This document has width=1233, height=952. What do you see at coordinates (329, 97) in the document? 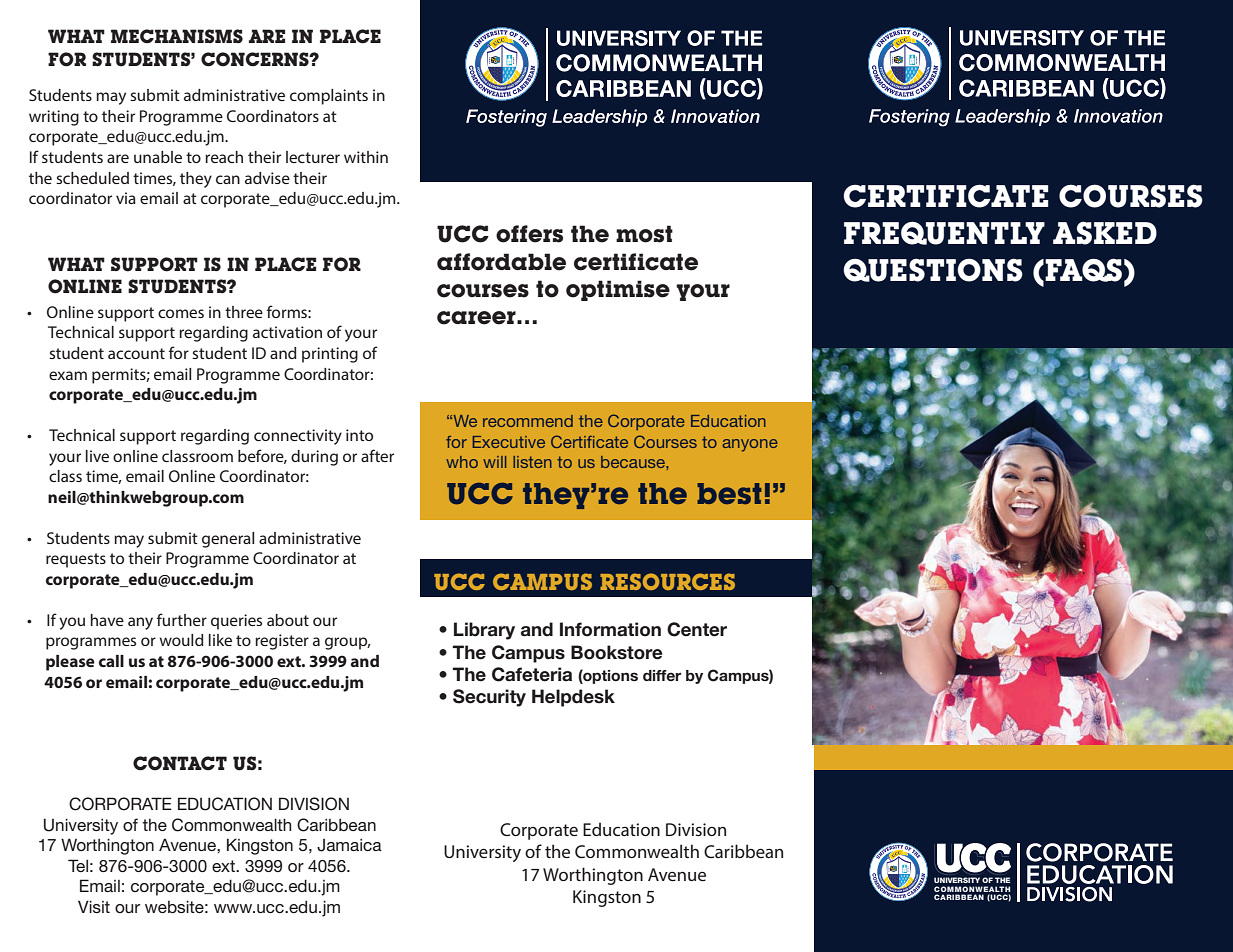
I see `complaints` at bounding box center [329, 97].
